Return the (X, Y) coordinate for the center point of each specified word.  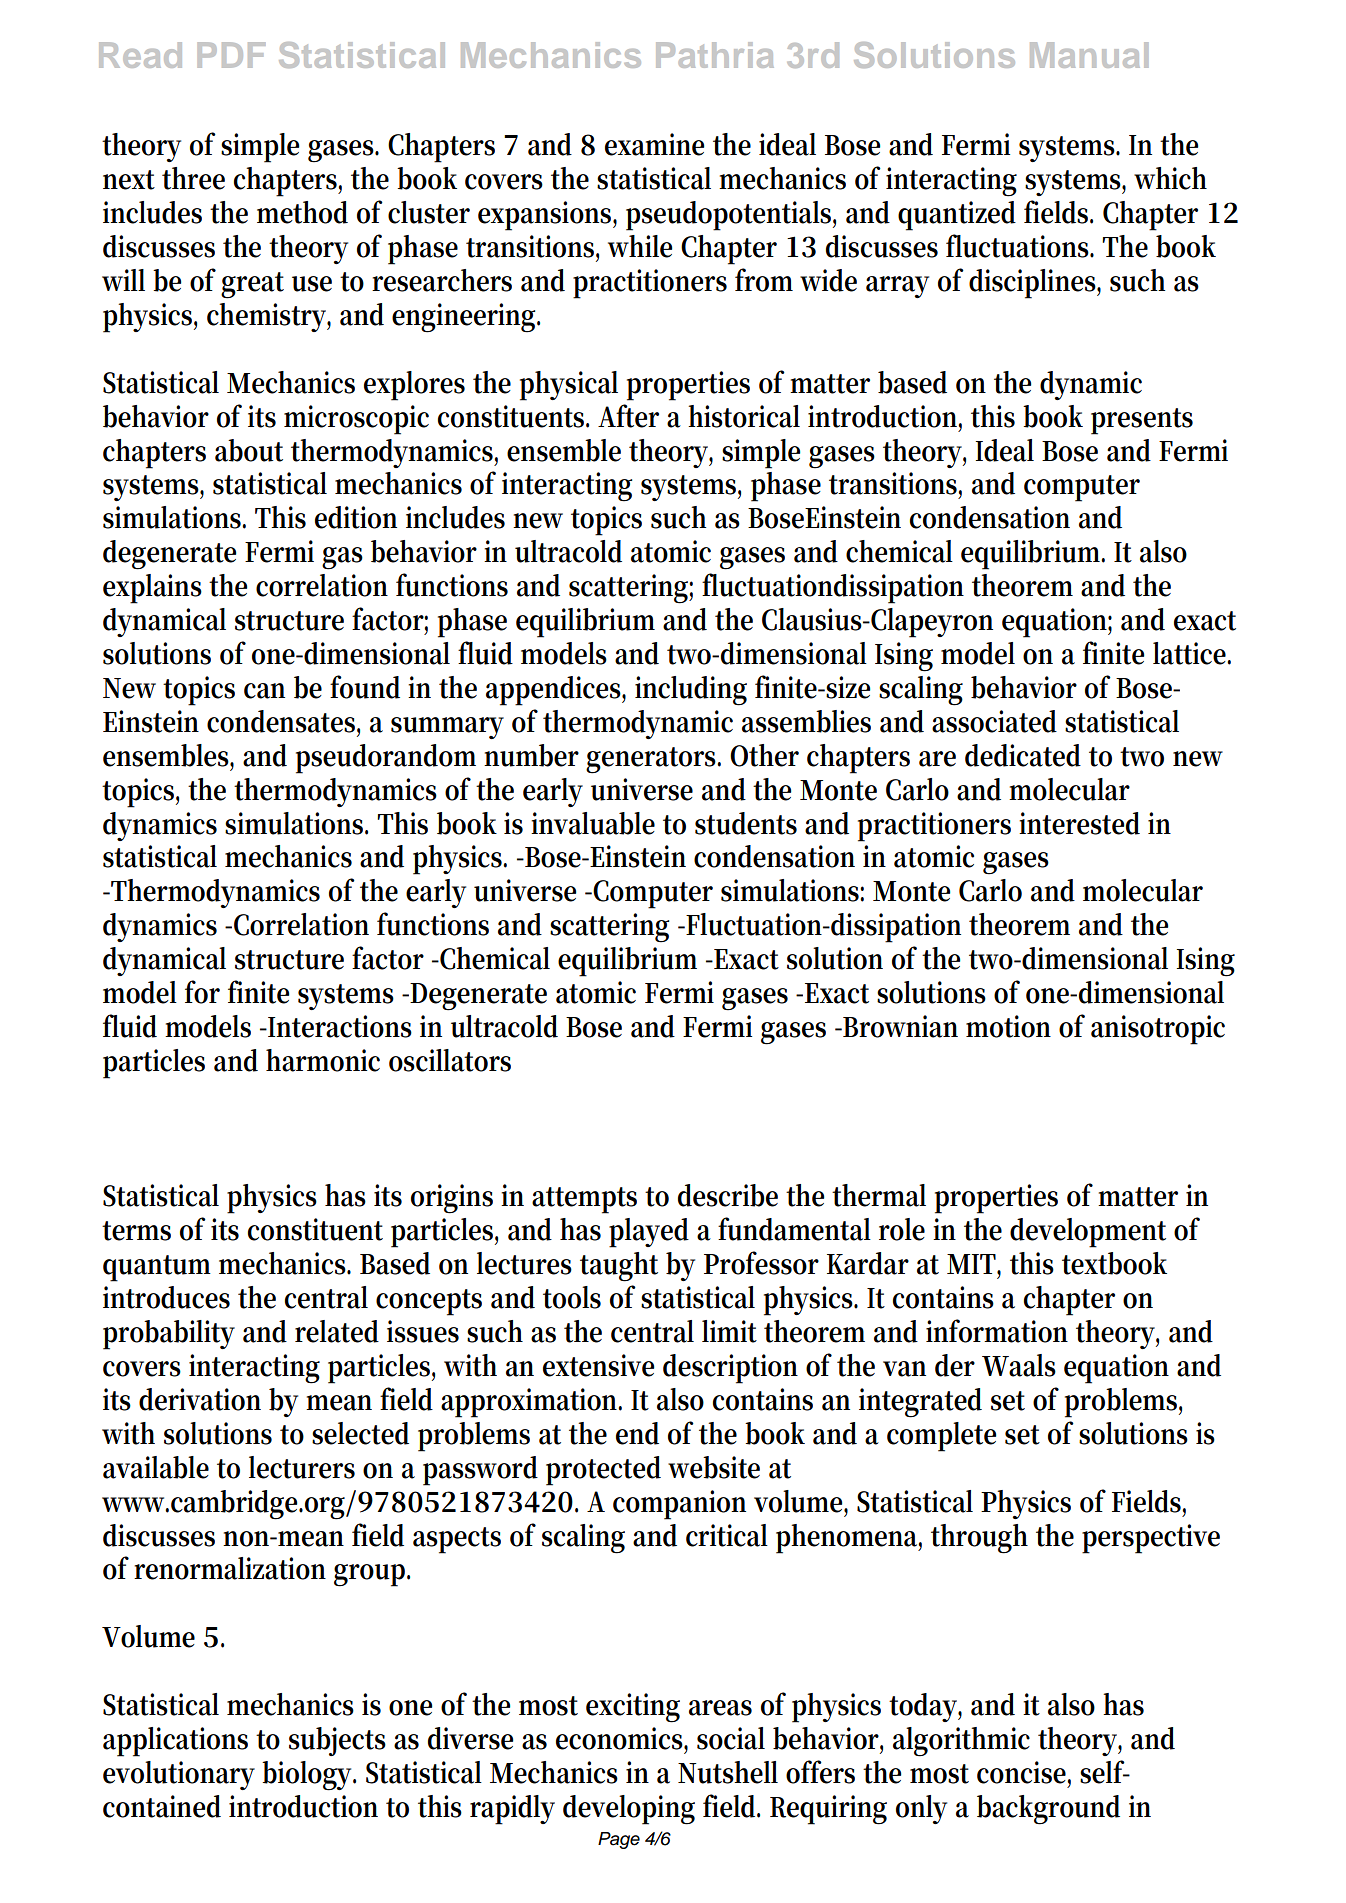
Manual (1089, 55)
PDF (231, 55)
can (264, 691)
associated (994, 721)
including (691, 691)
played (649, 1233)
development (1088, 1233)
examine (654, 144)
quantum (157, 1268)
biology (309, 1776)
